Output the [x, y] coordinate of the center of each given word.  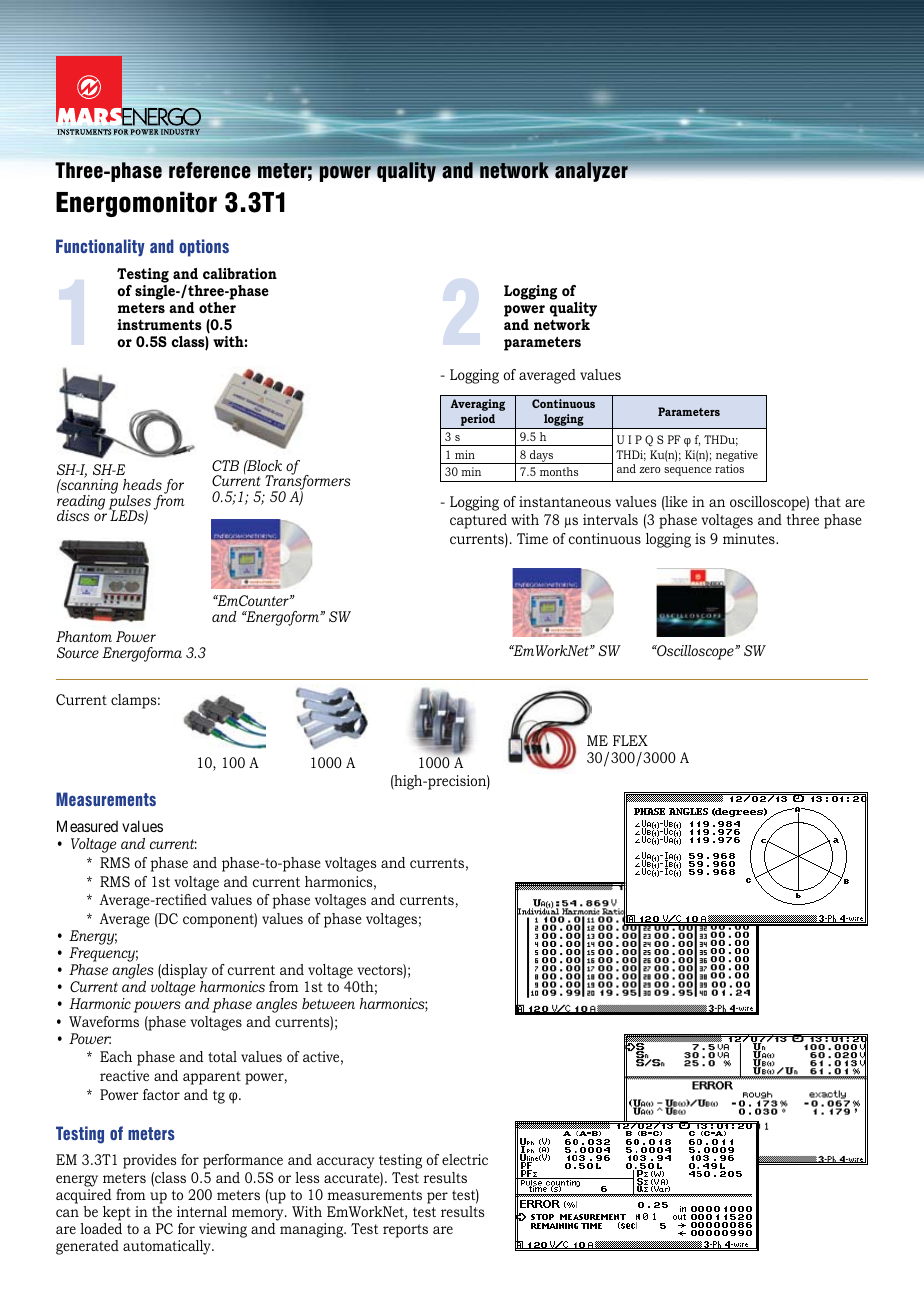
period [478, 421]
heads [142, 484]
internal [202, 1211]
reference [210, 170]
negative [737, 456]
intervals [610, 519]
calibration [240, 273]
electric [465, 1159]
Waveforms [104, 1021]
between [328, 1003]
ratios [729, 468]
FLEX [630, 740]
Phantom [84, 636]
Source [78, 652]
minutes [750, 538]
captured [478, 521]
